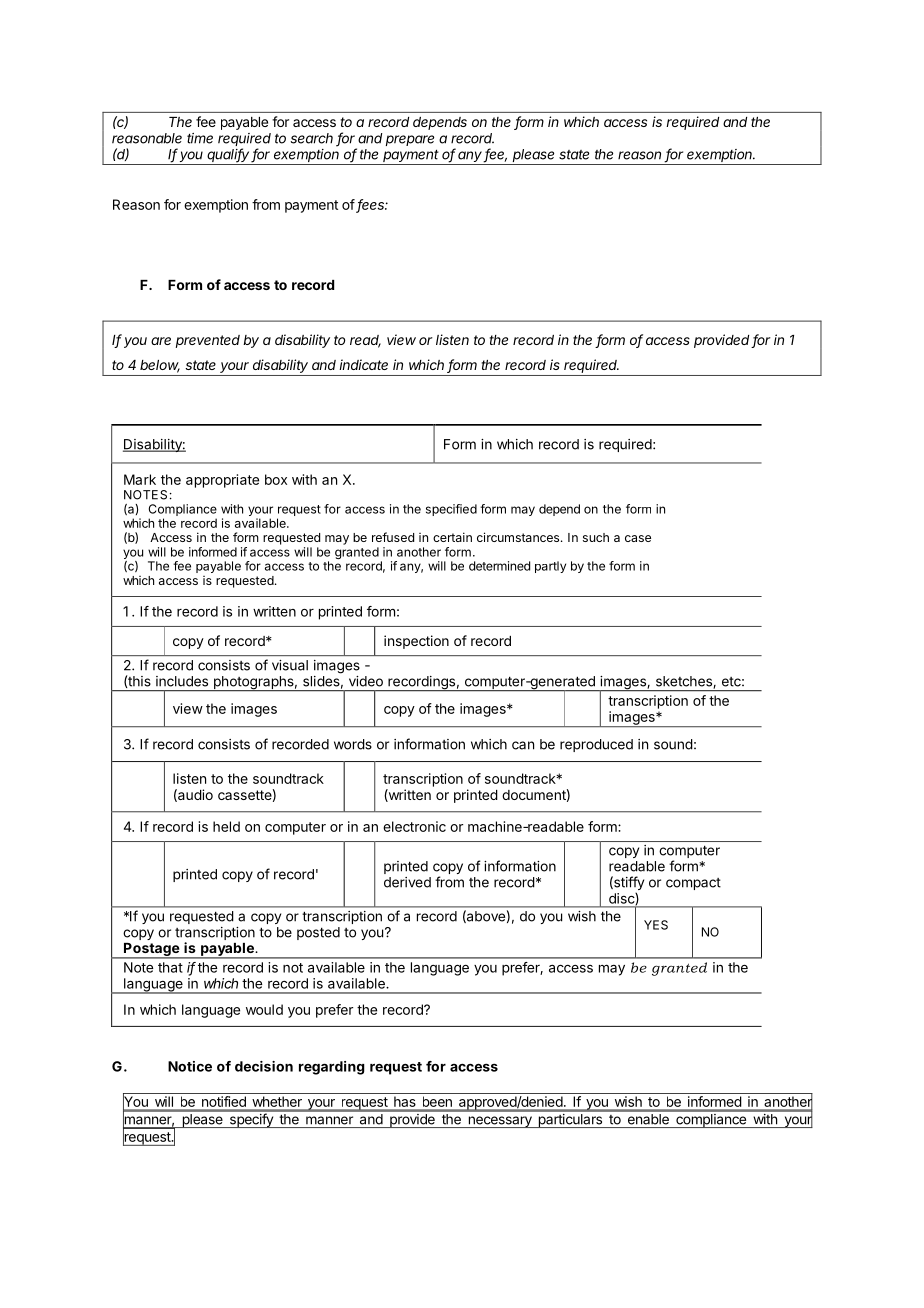 The height and width of the image is (1308, 924). Describe the element at coordinates (229, 156) in the image. I see `qualify` at that location.
